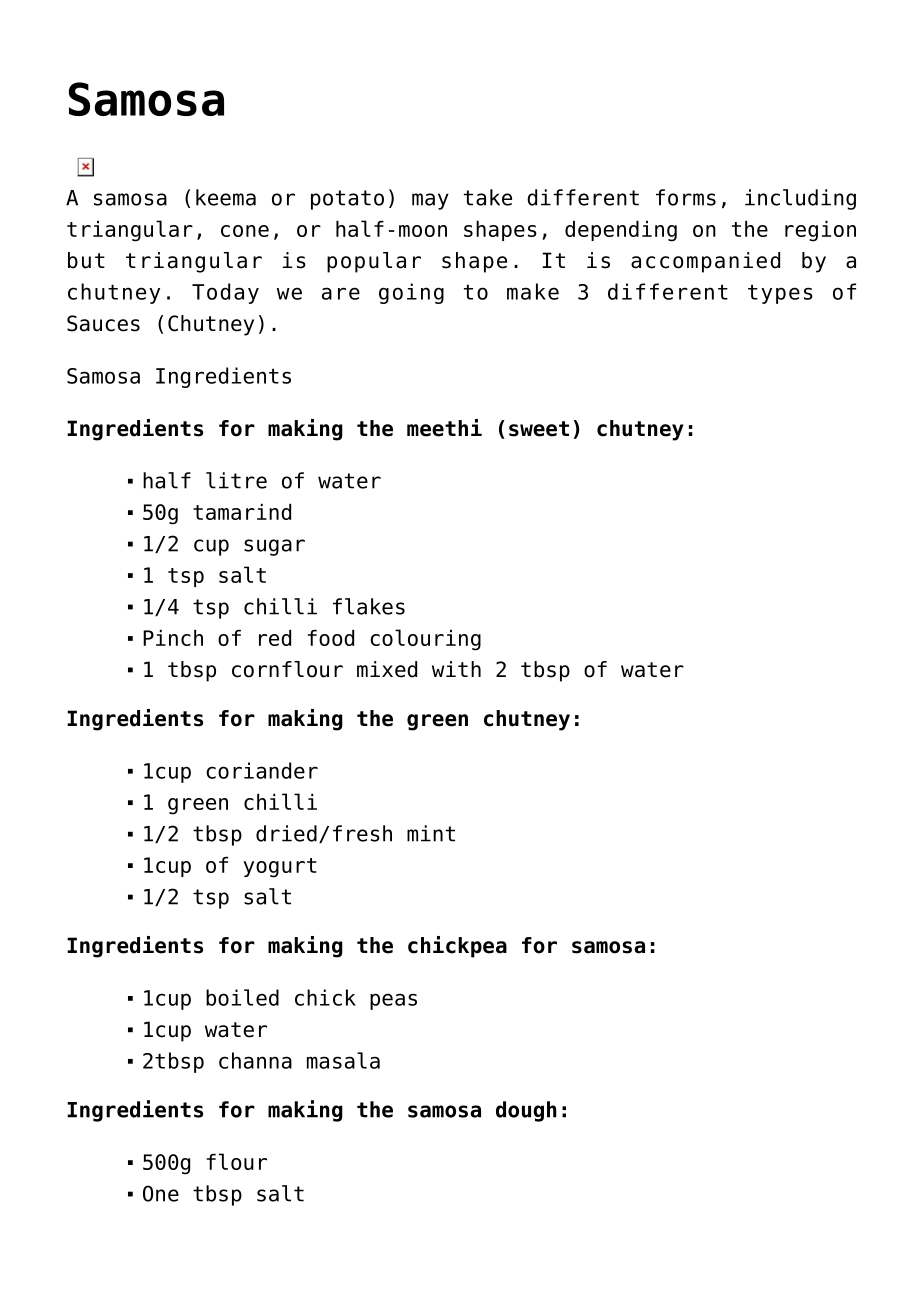 This page has height=1308, width=924. I want to click on types, so click(780, 294).
